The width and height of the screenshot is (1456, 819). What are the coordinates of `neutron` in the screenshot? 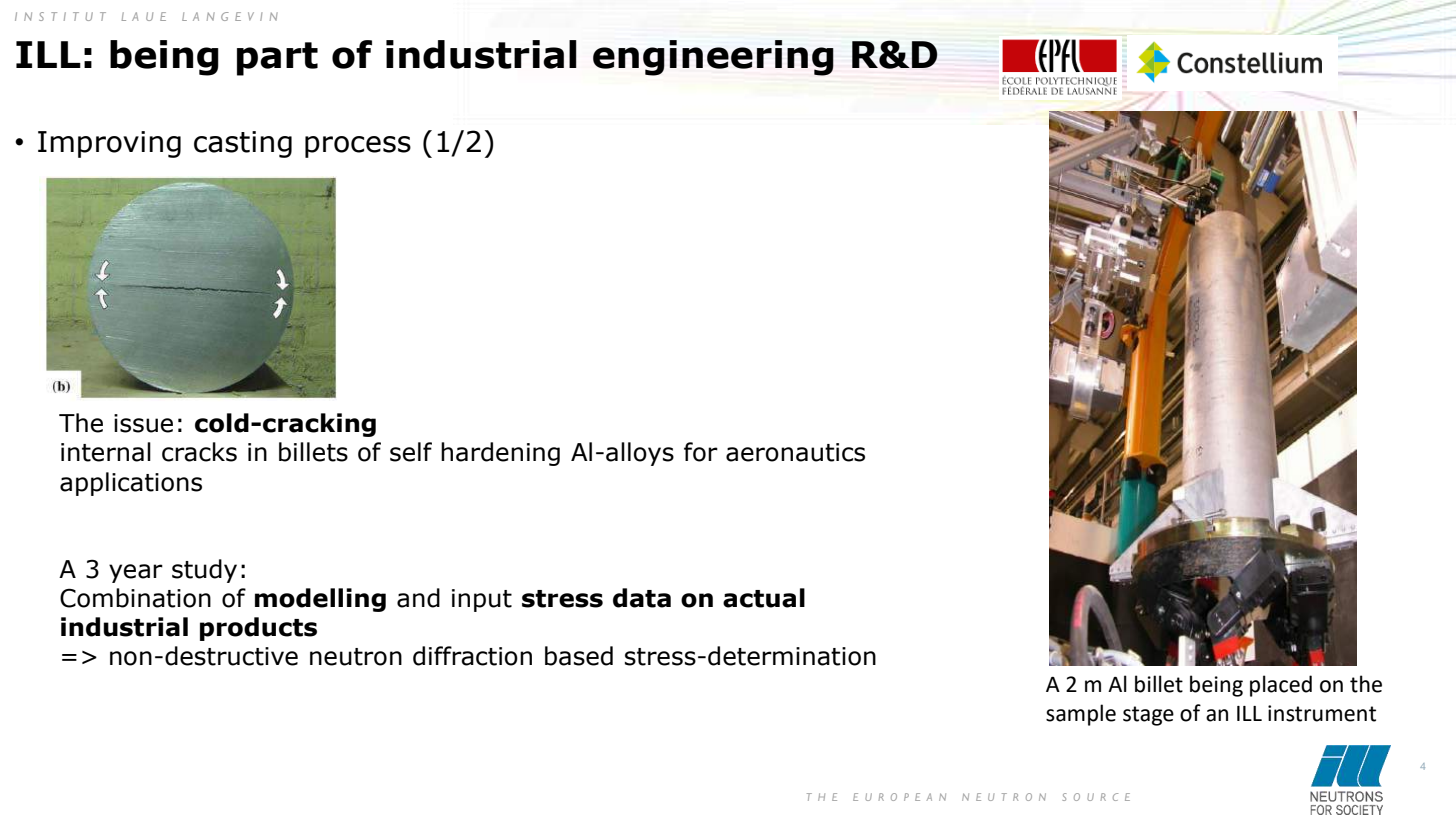 It's located at (356, 657).
